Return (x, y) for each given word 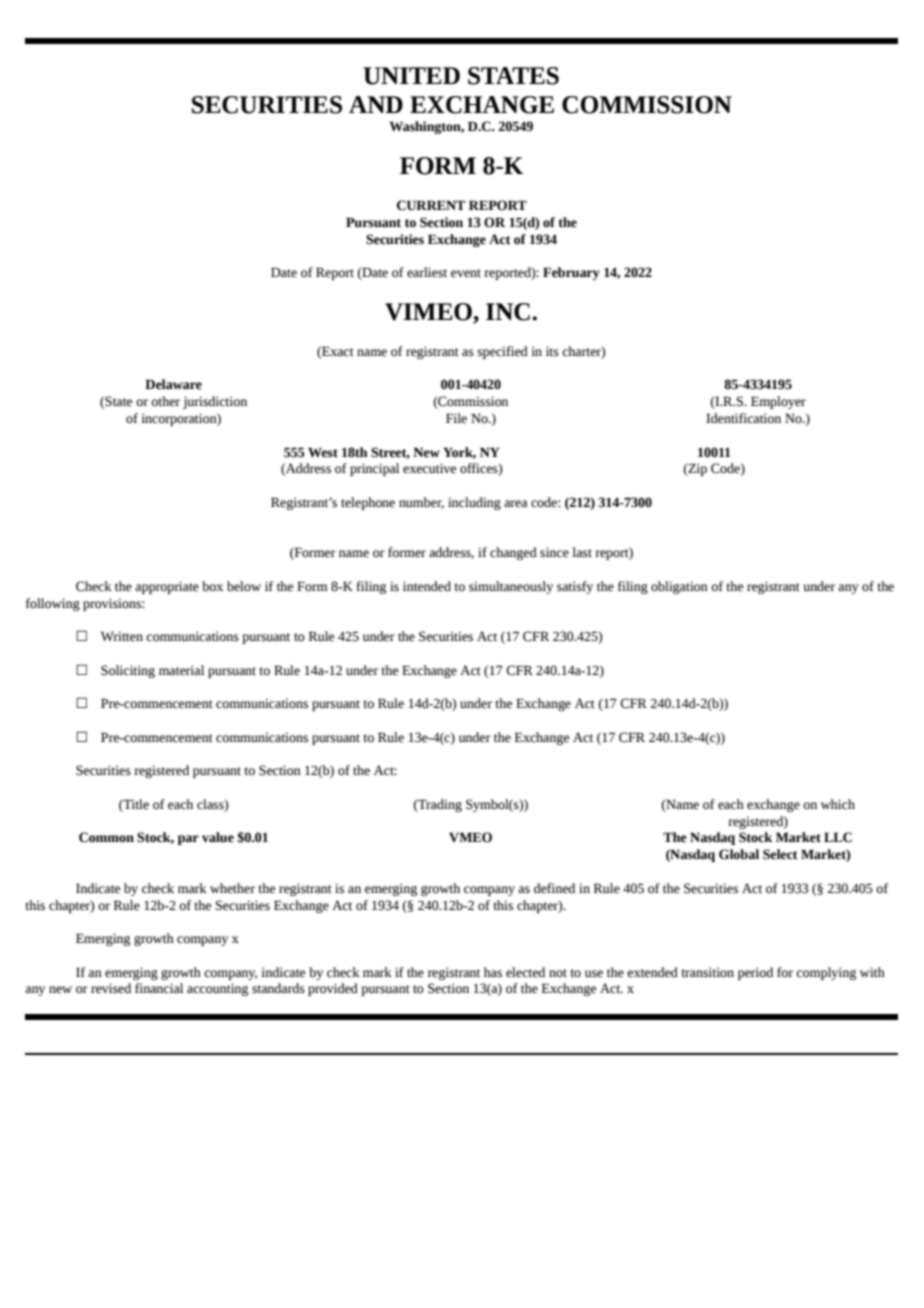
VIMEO (429, 313)
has (493, 972)
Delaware (173, 384)
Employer (778, 402)
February (571, 273)
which (838, 804)
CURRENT (431, 205)
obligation (679, 587)
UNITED (411, 76)
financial (159, 988)
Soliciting (128, 671)
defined (554, 888)
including (474, 503)
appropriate (167, 587)
